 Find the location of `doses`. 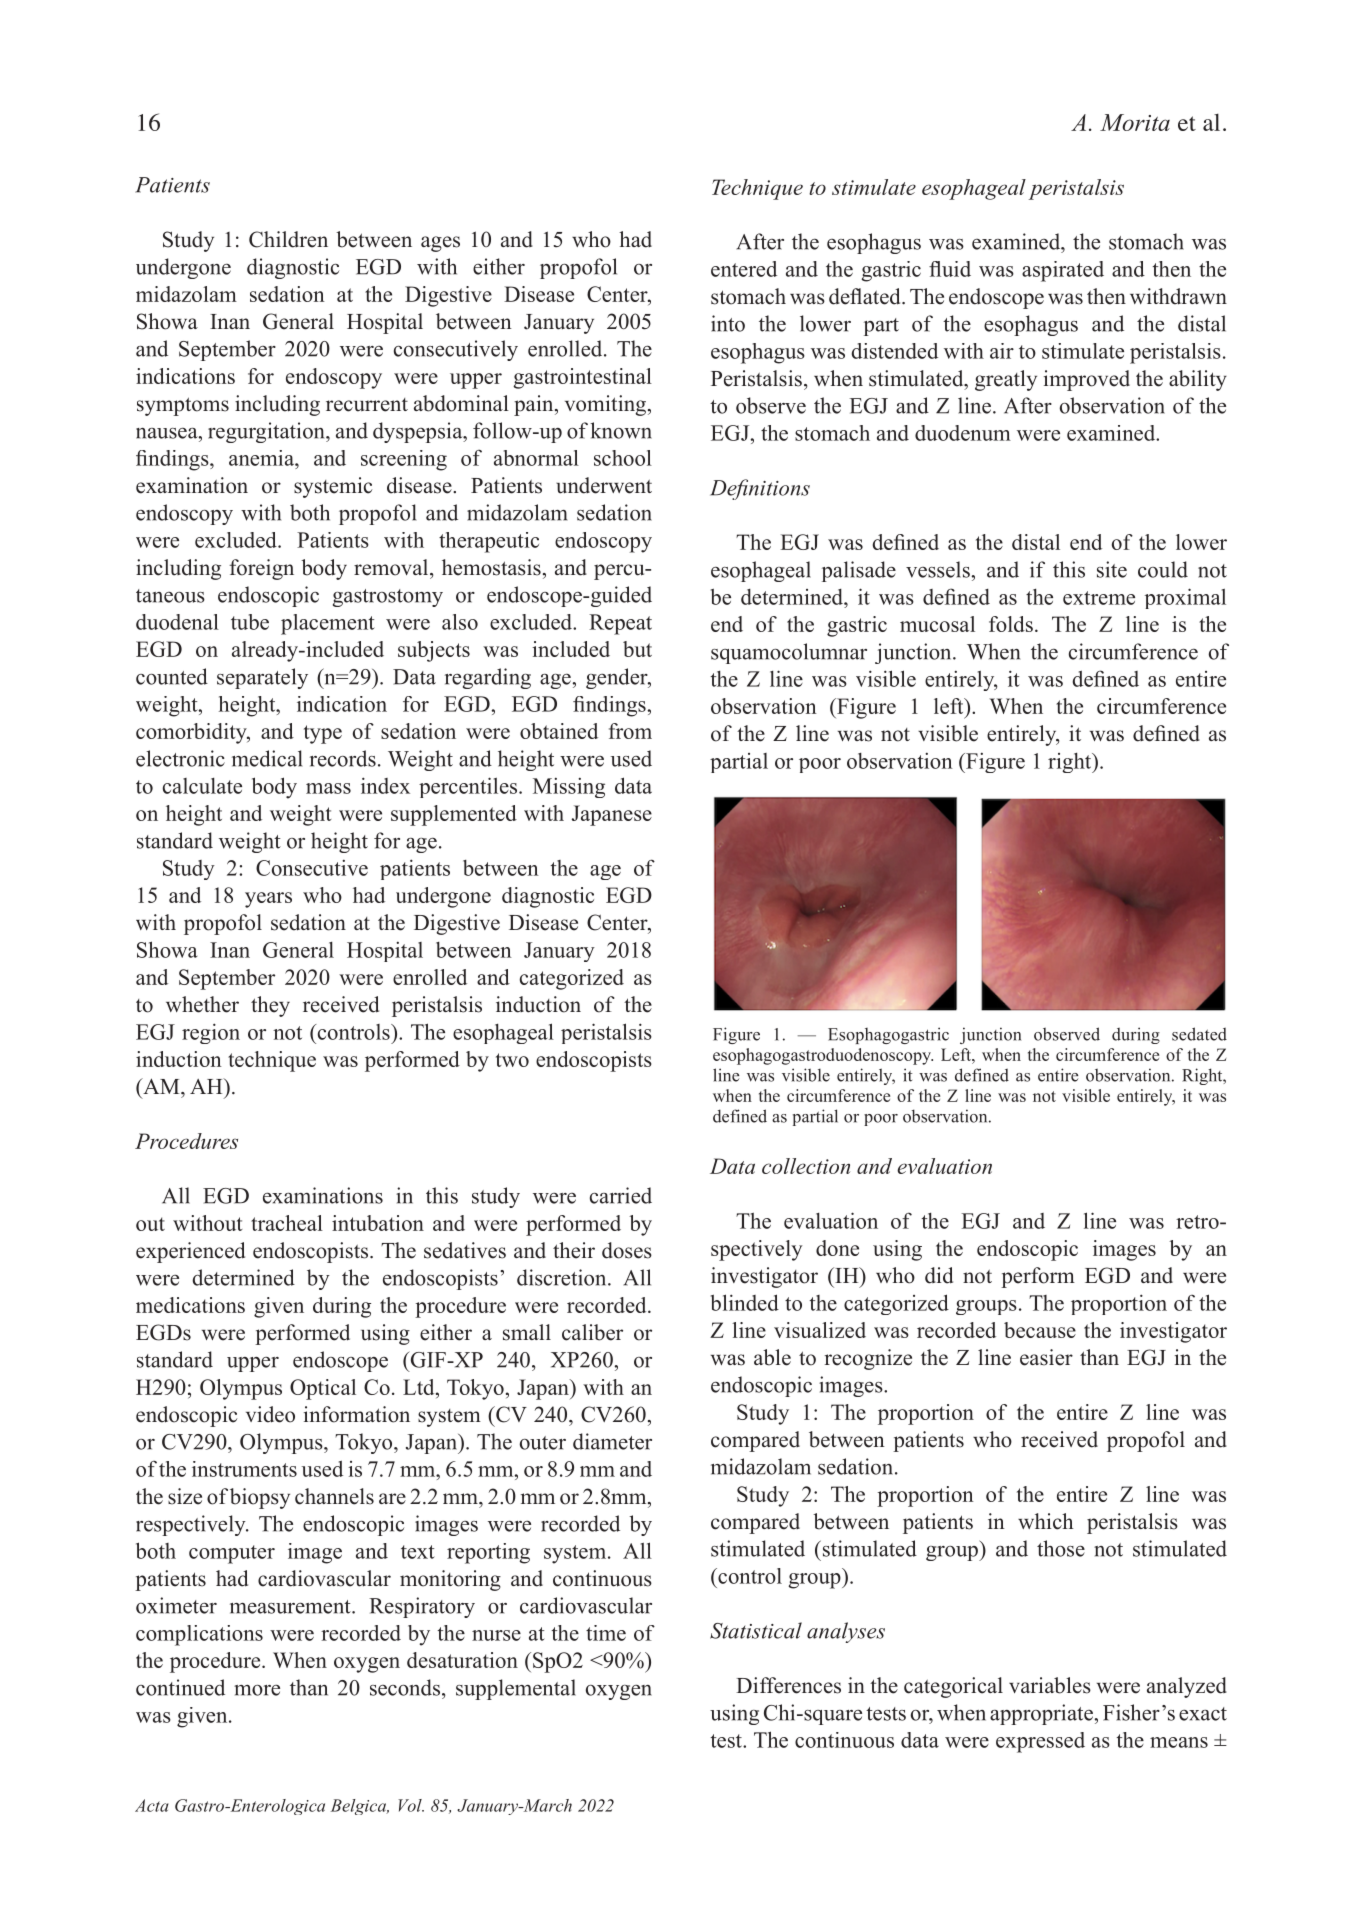

doses is located at coordinates (627, 1250).
